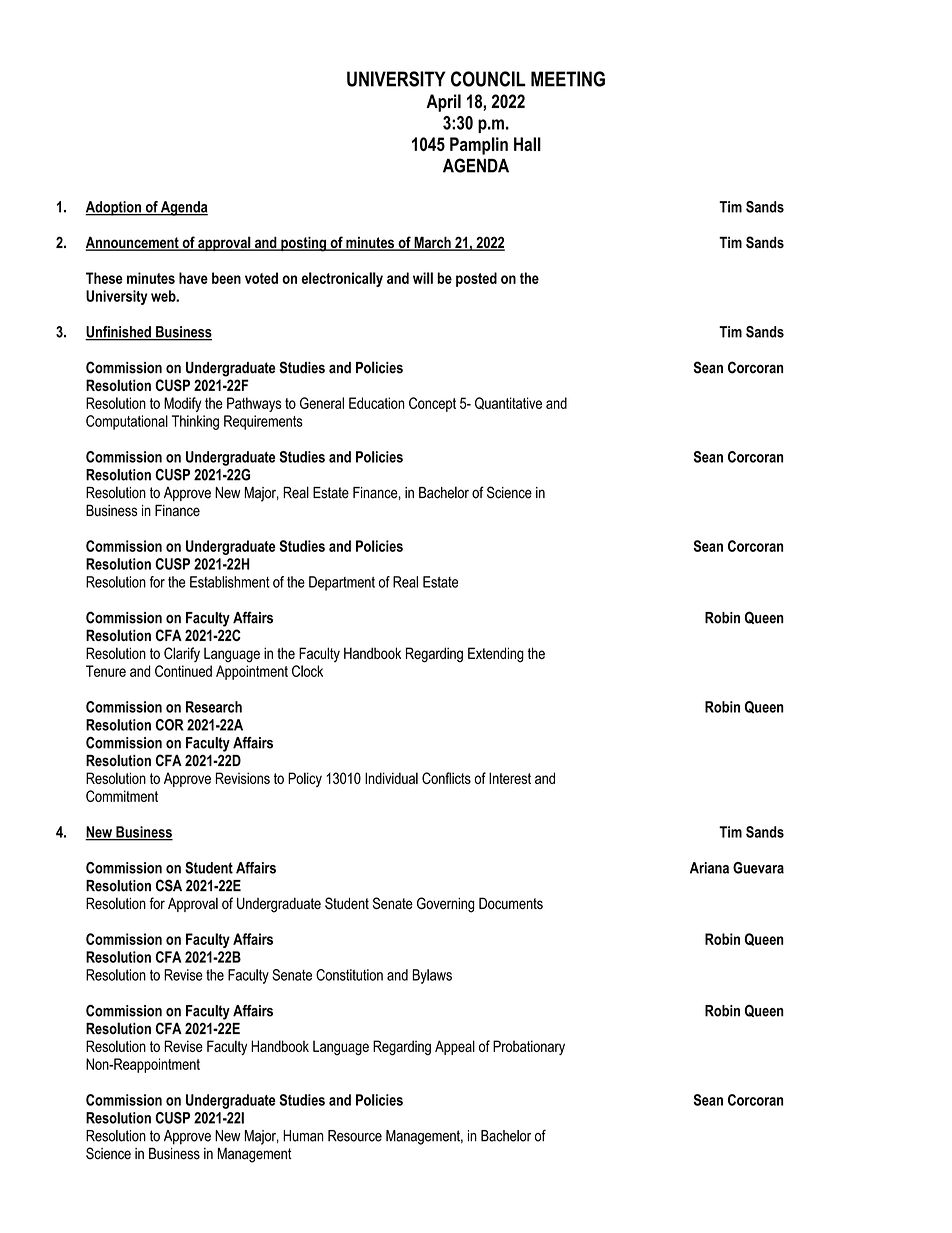 This screenshot has height=1233, width=952. What do you see at coordinates (496, 655) in the screenshot?
I see `Extending` at bounding box center [496, 655].
